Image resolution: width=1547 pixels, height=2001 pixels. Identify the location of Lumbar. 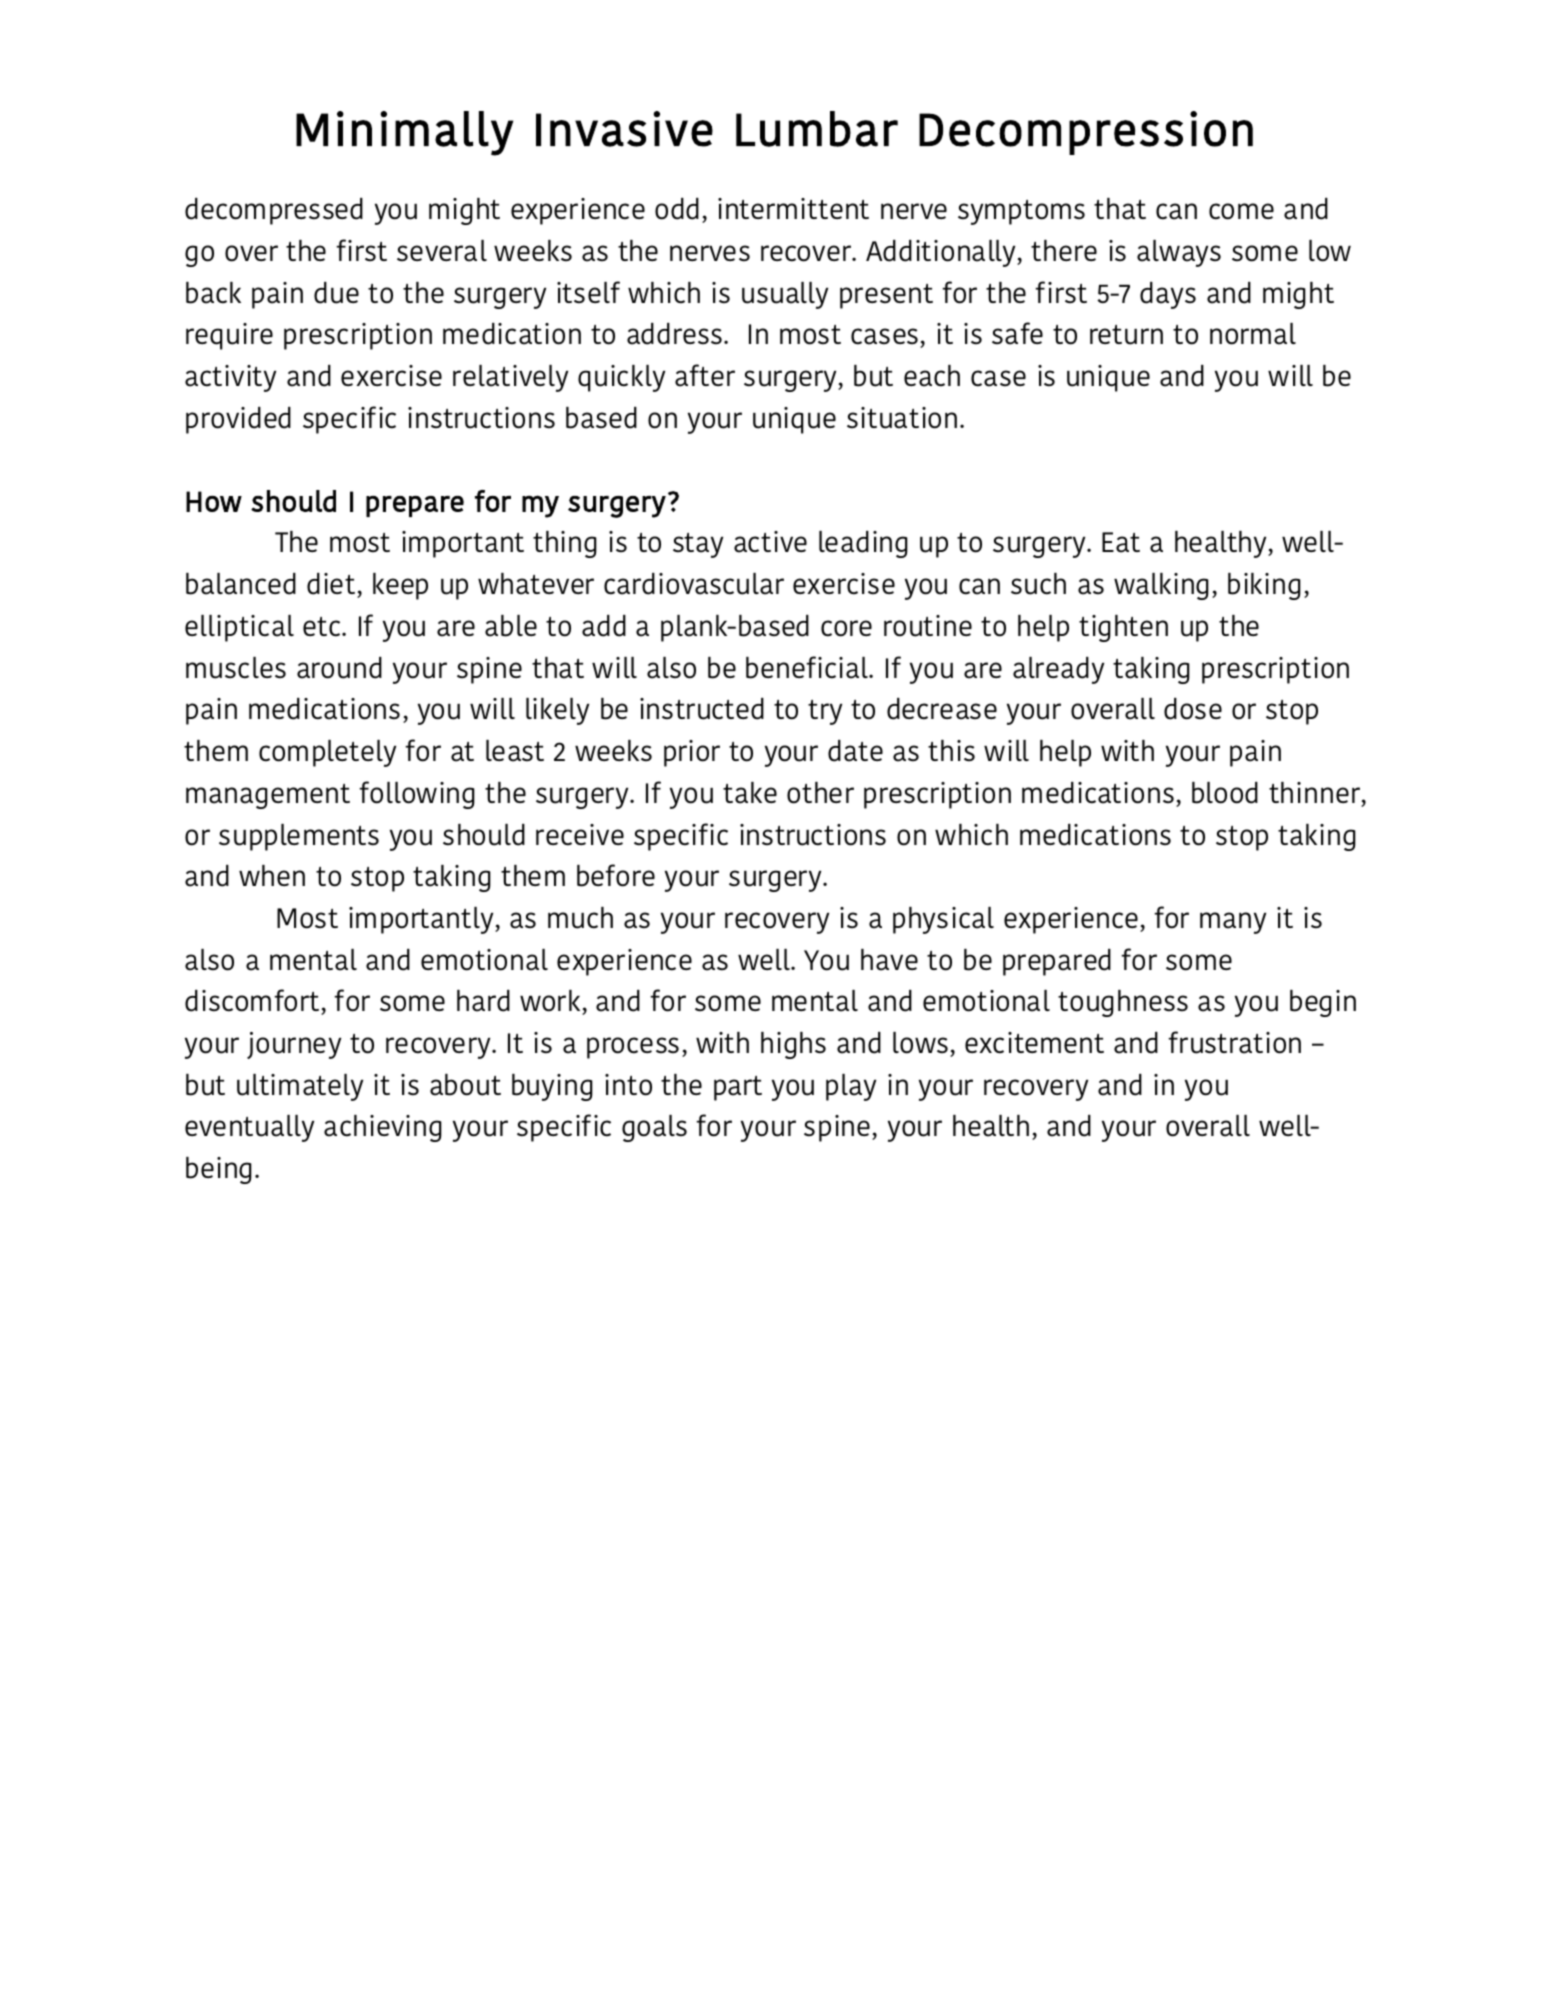
(817, 129).
